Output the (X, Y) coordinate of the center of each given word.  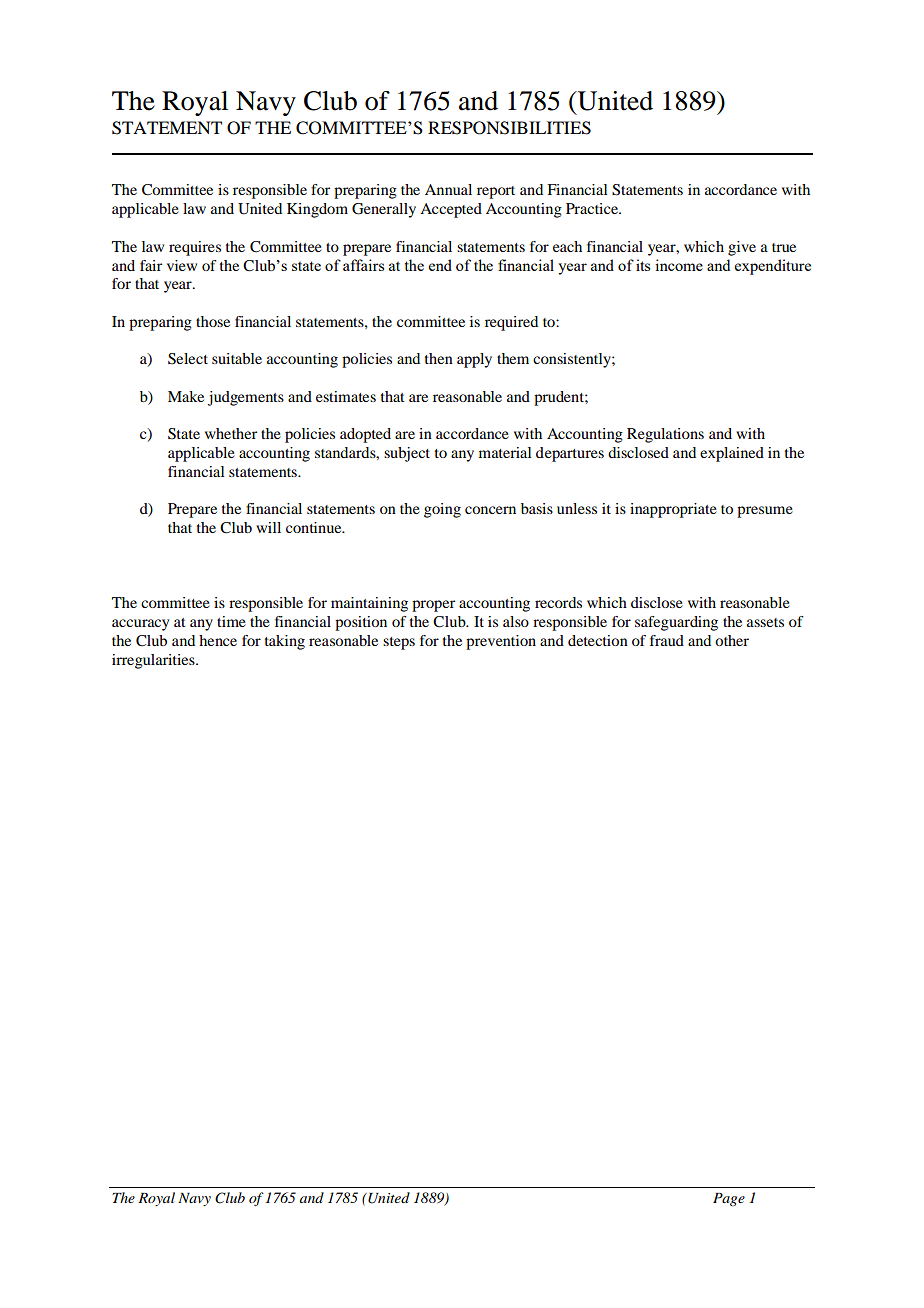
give (742, 248)
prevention (501, 642)
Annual (448, 189)
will (268, 527)
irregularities (154, 661)
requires (195, 248)
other (732, 640)
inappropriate (673, 510)
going (442, 510)
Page (729, 1200)
